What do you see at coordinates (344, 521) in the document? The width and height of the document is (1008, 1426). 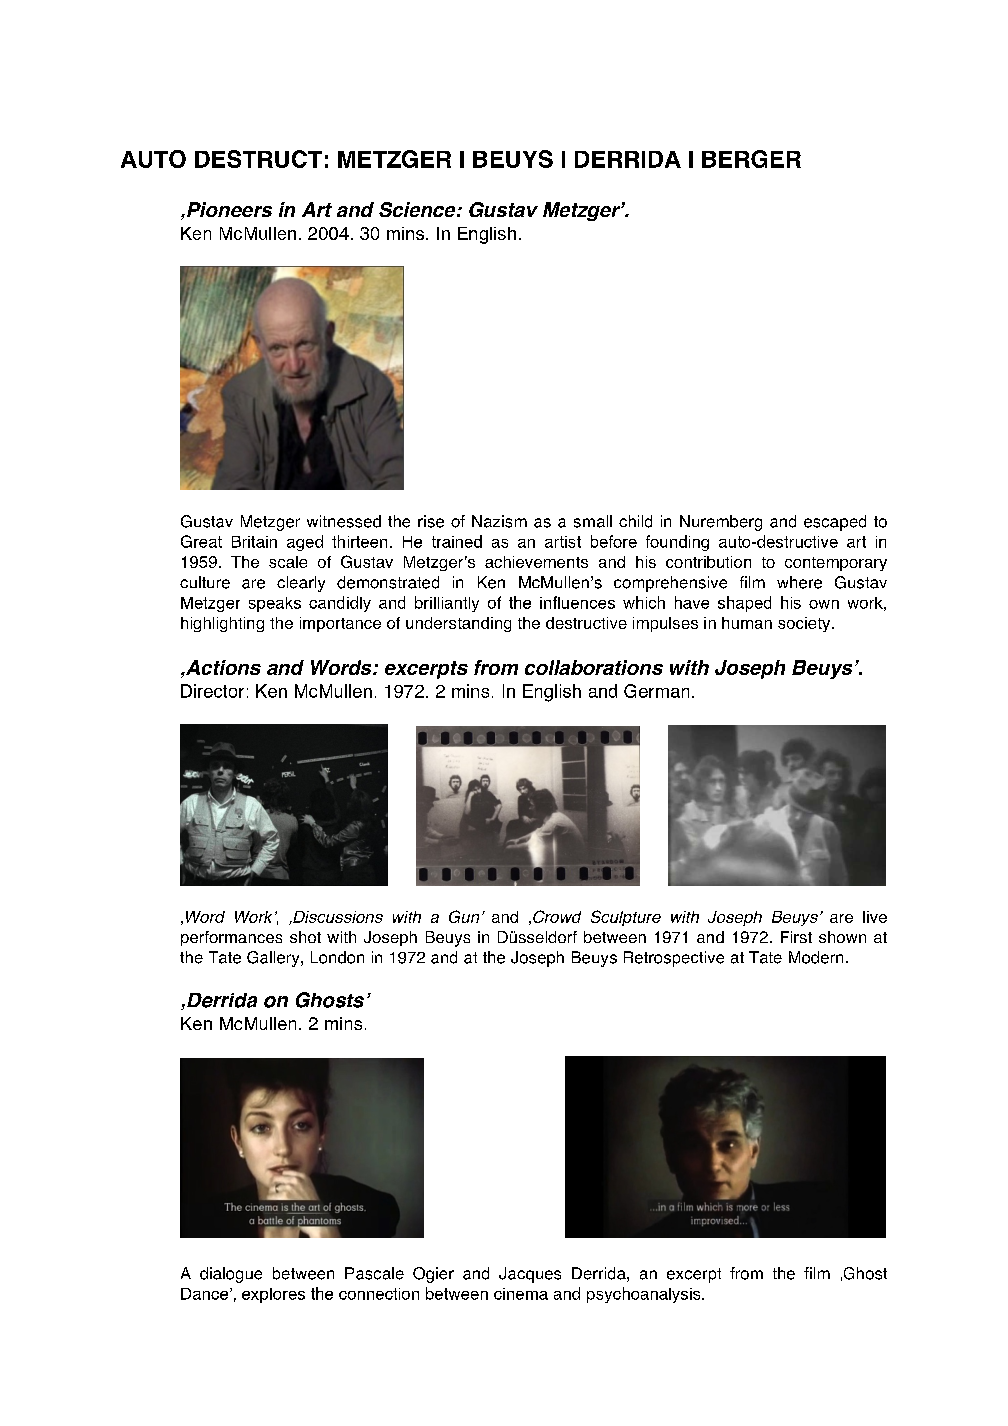 I see `witnessed` at bounding box center [344, 521].
